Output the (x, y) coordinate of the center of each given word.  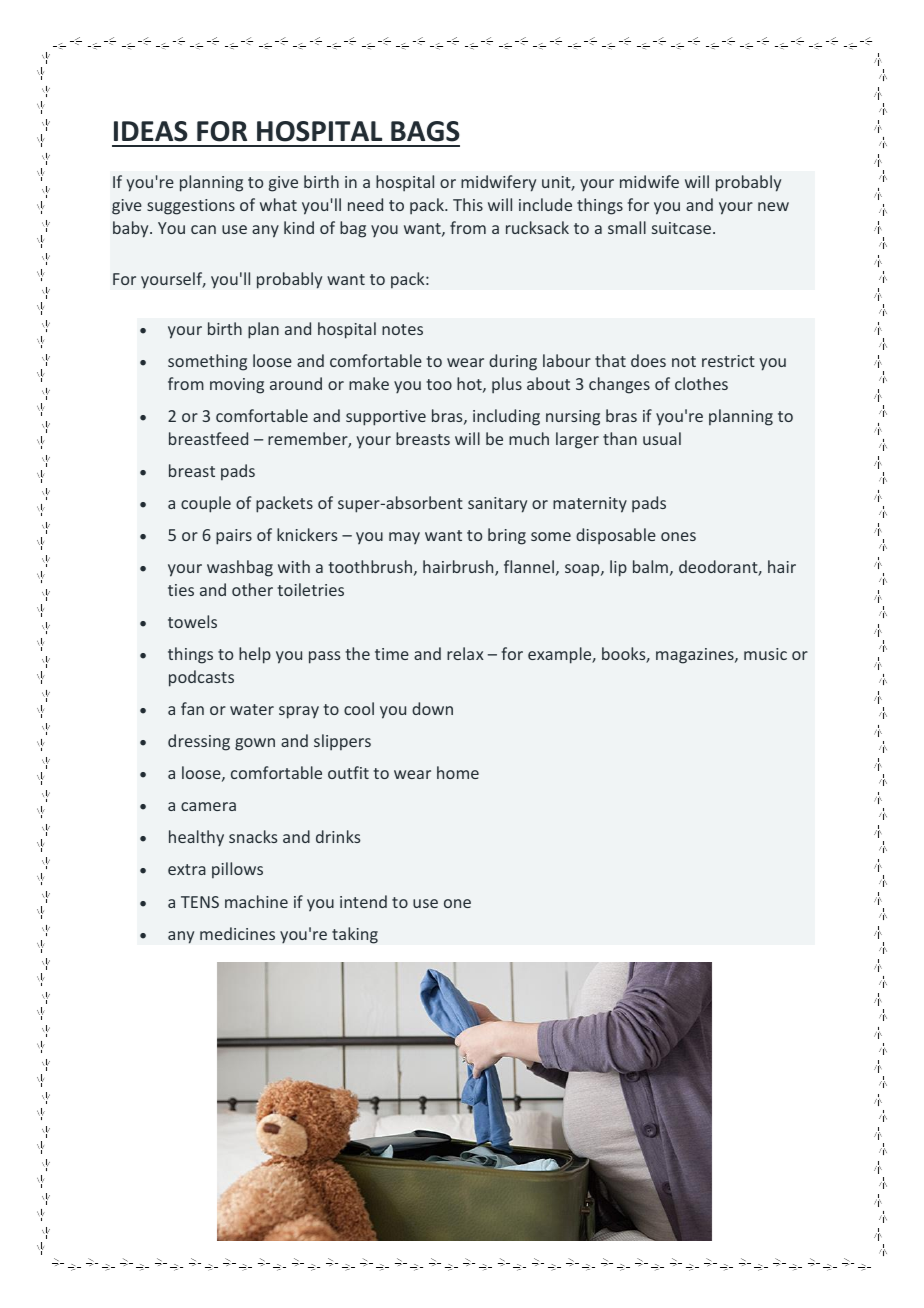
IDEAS (151, 131)
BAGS (425, 131)
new (773, 206)
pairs (234, 537)
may (404, 538)
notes (402, 329)
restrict (728, 361)
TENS (200, 902)
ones (678, 536)
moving (237, 386)
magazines (696, 656)
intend (363, 901)
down (432, 708)
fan (192, 708)
